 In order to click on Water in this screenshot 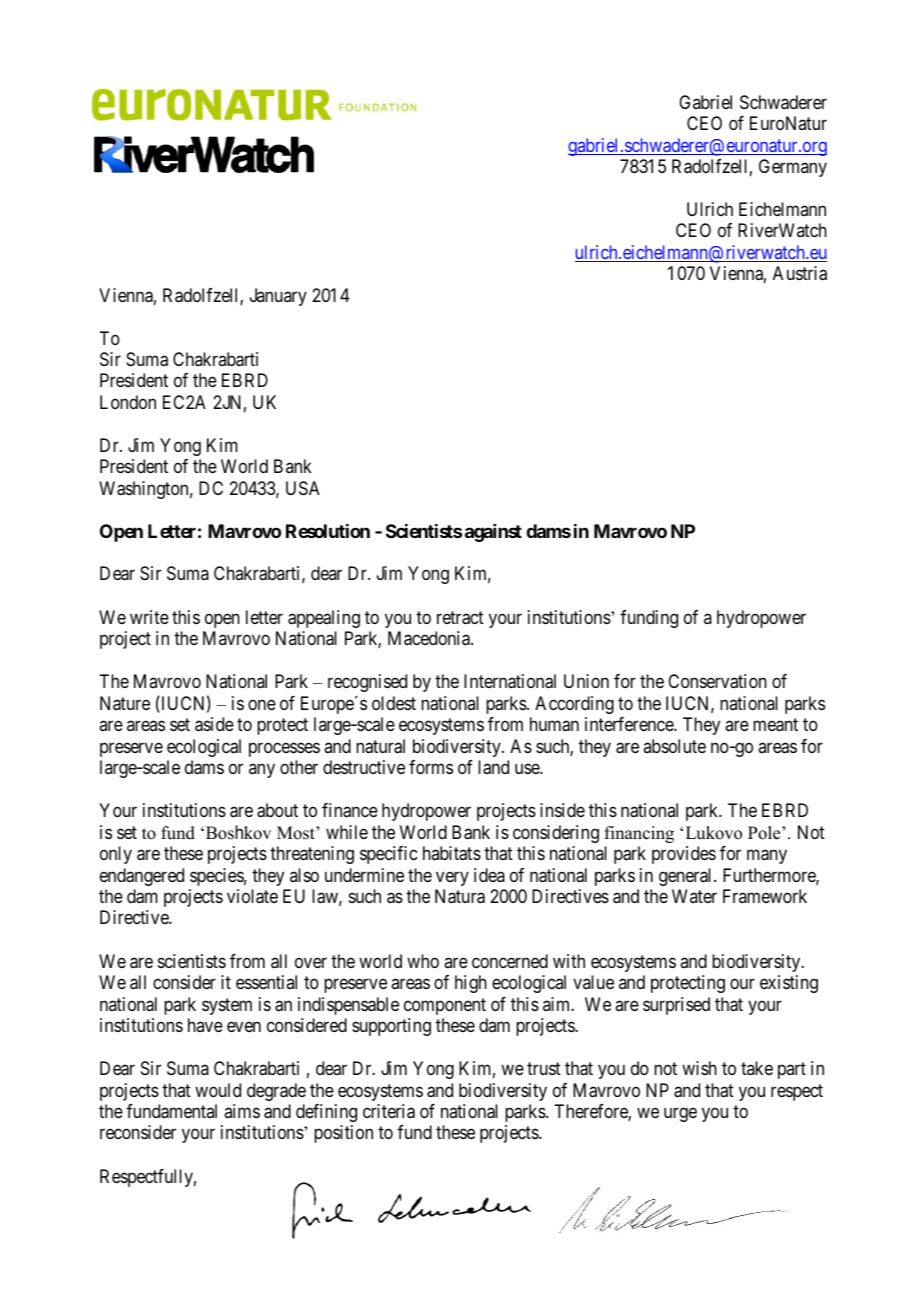, I will do `click(694, 896)`.
